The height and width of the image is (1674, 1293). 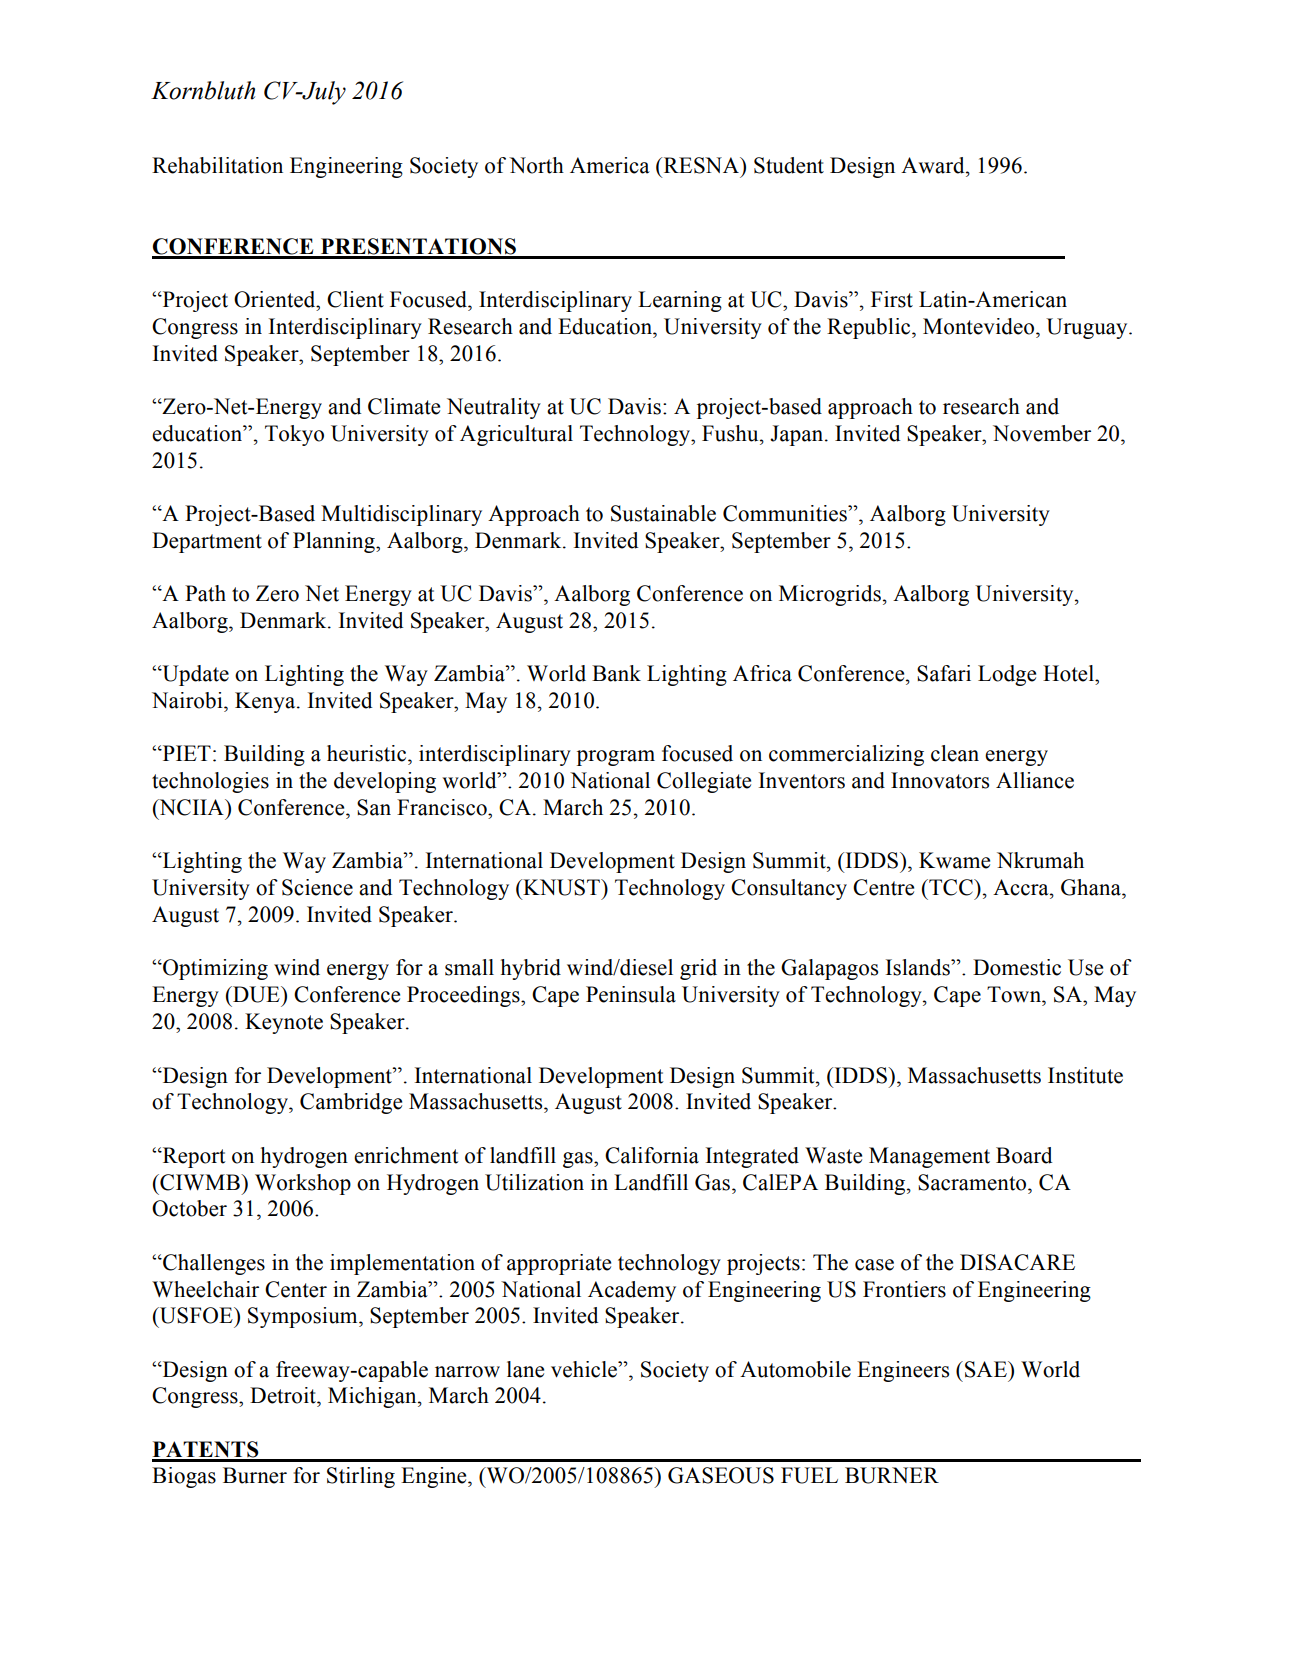 What do you see at coordinates (536, 165) in the image?
I see `North` at bounding box center [536, 165].
